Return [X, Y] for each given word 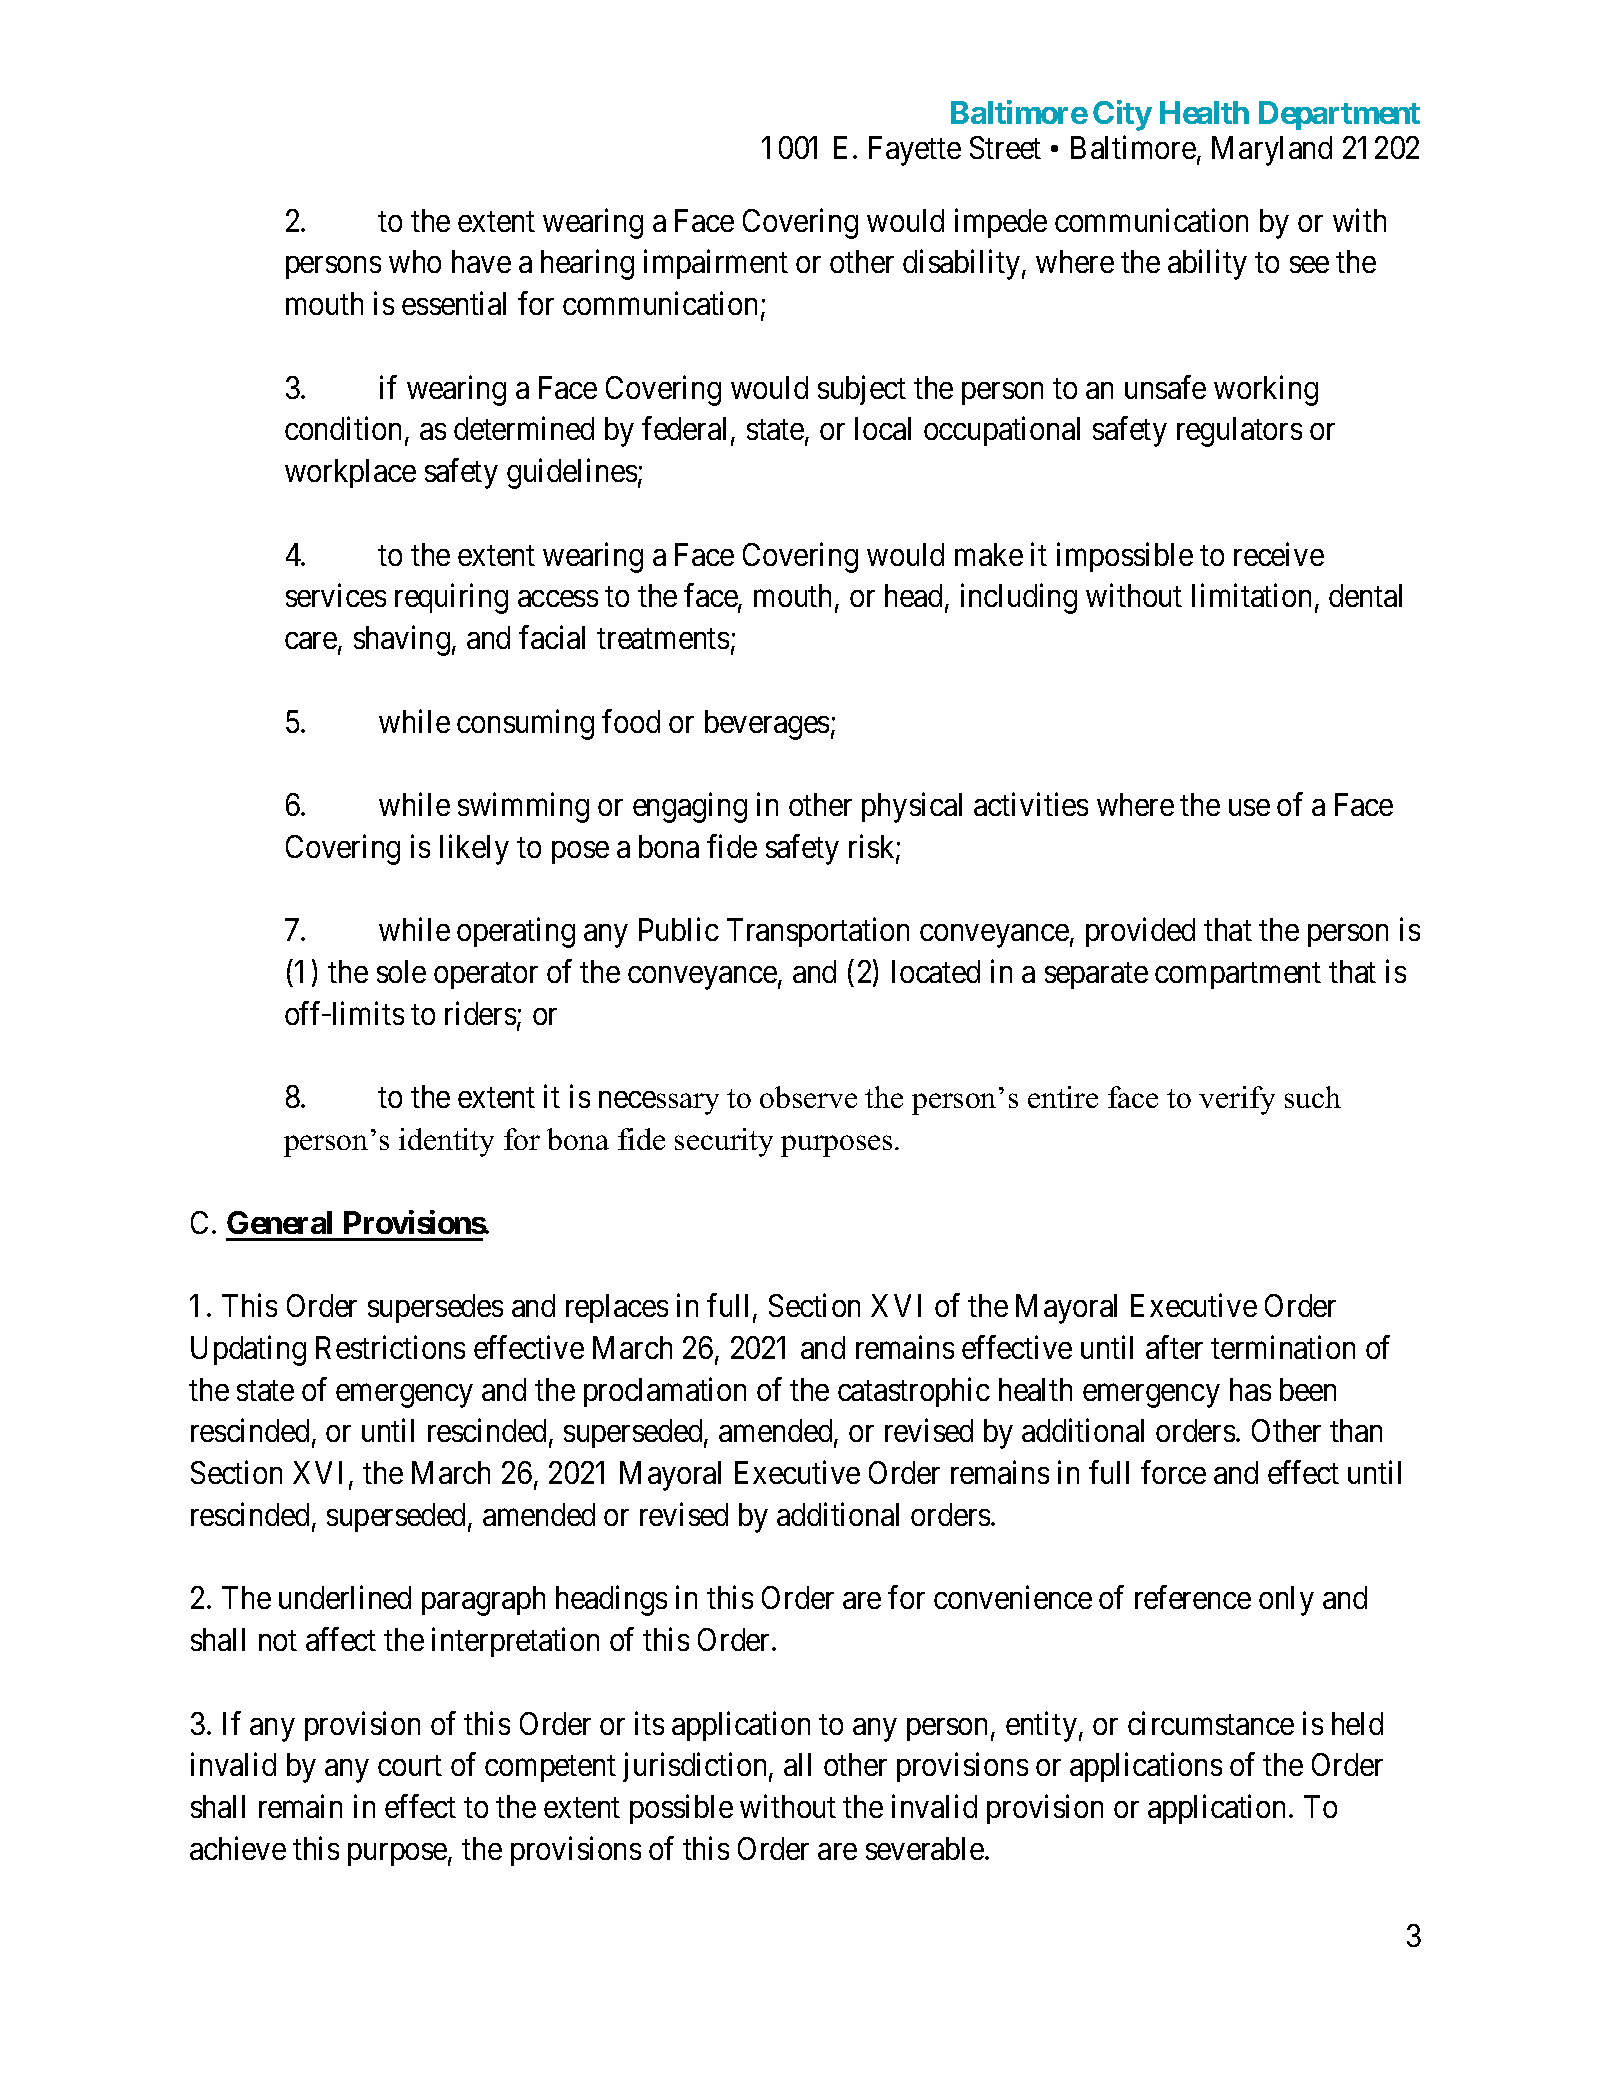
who [415, 261]
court [410, 1766]
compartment [1238, 976]
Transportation [818, 932]
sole [401, 971]
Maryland [1272, 151]
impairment [716, 264]
